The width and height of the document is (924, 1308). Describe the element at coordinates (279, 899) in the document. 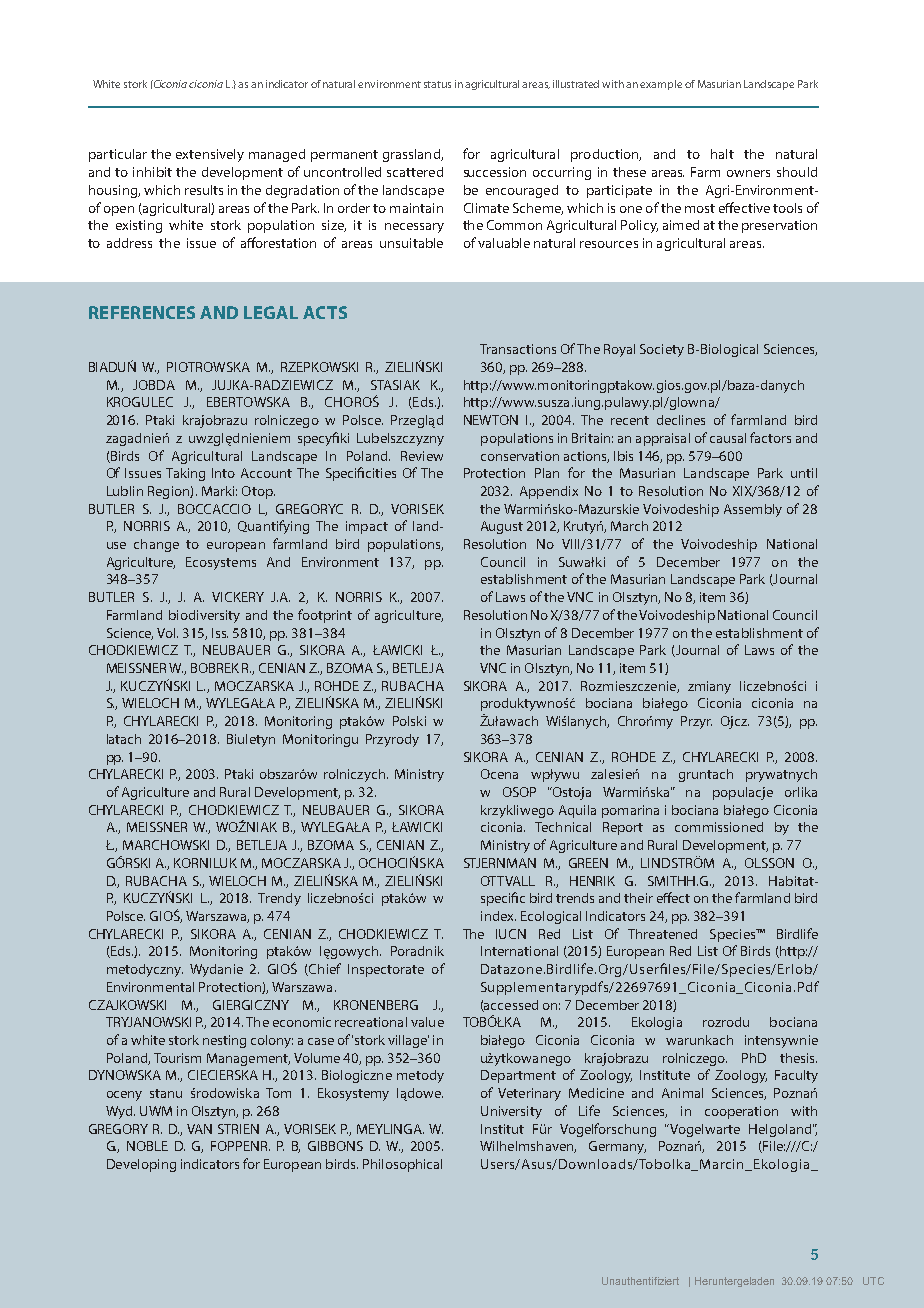

I see `Trendy` at that location.
